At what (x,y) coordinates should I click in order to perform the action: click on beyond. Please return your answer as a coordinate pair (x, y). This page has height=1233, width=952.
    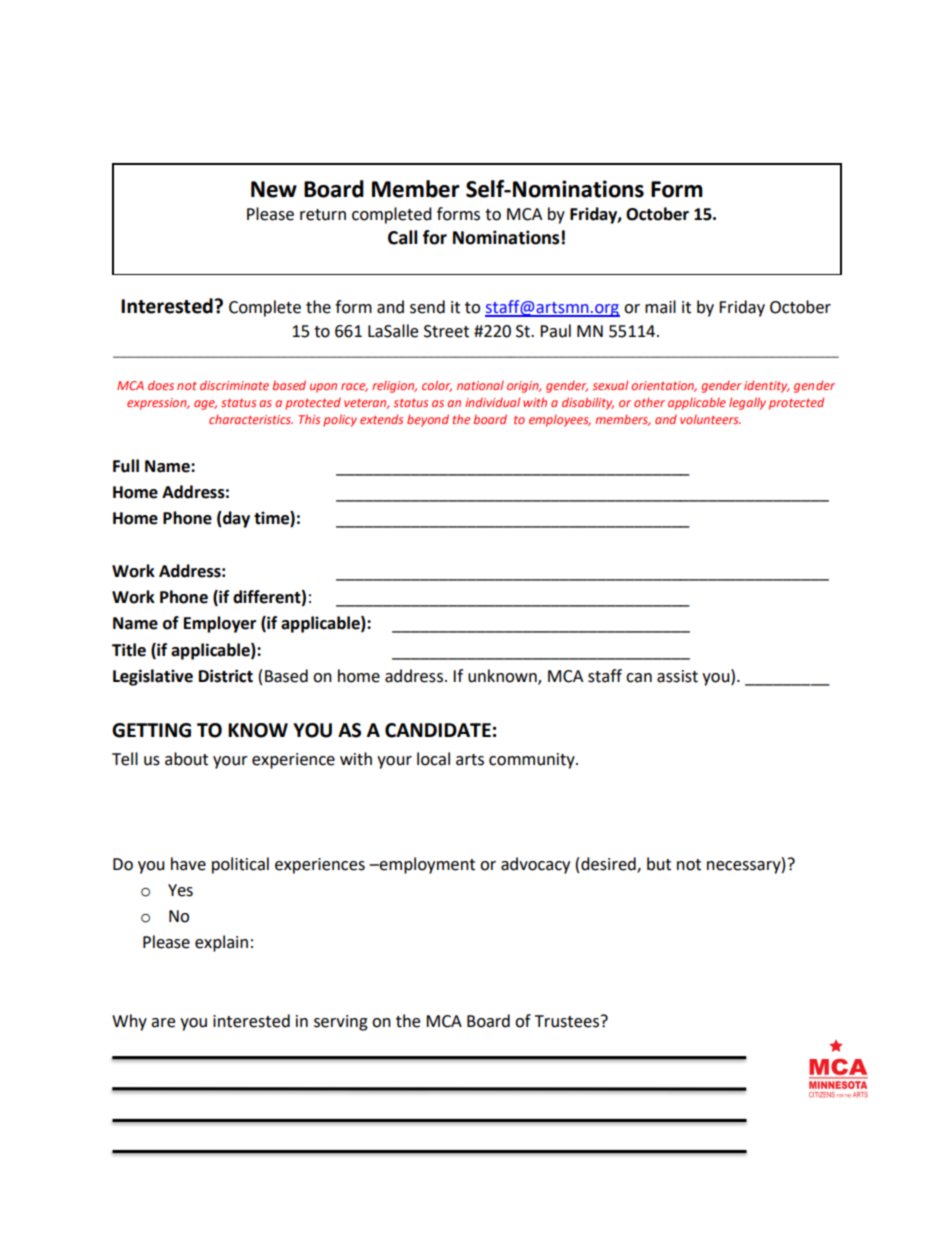
    Looking at the image, I should click on (428, 420).
